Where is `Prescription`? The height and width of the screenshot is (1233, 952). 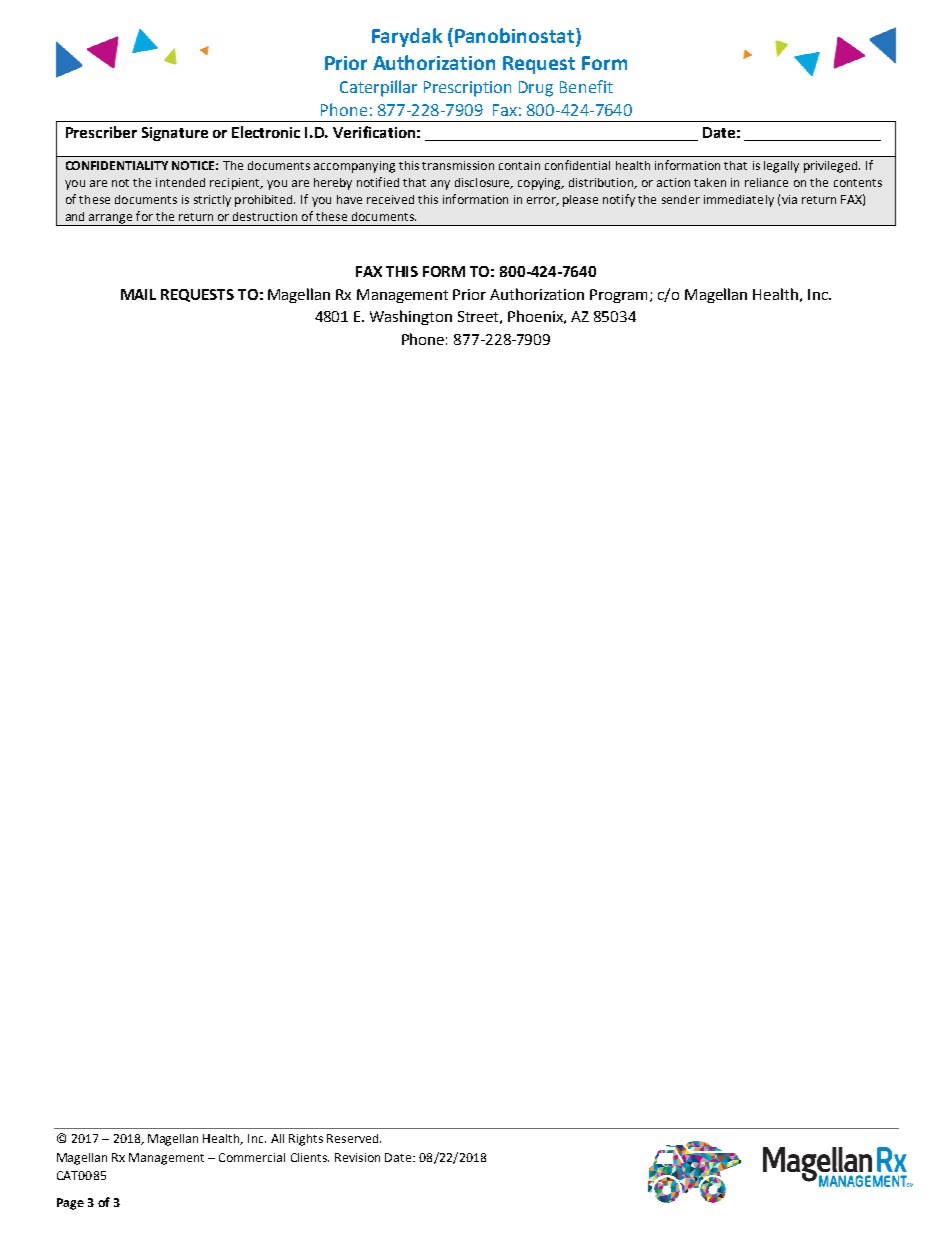
Prescription is located at coordinates (467, 89).
